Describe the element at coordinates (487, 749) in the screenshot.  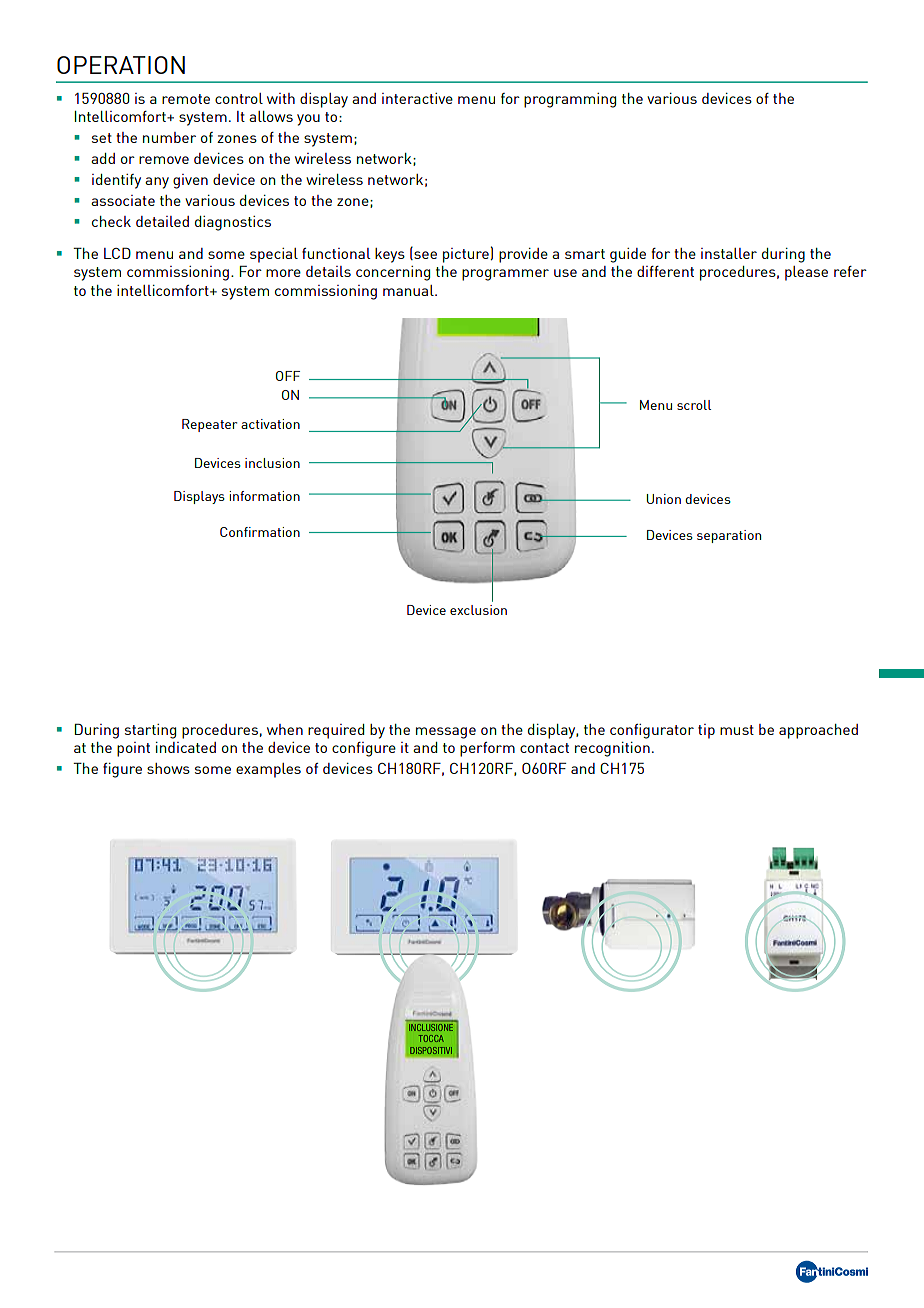
I see `perform` at that location.
